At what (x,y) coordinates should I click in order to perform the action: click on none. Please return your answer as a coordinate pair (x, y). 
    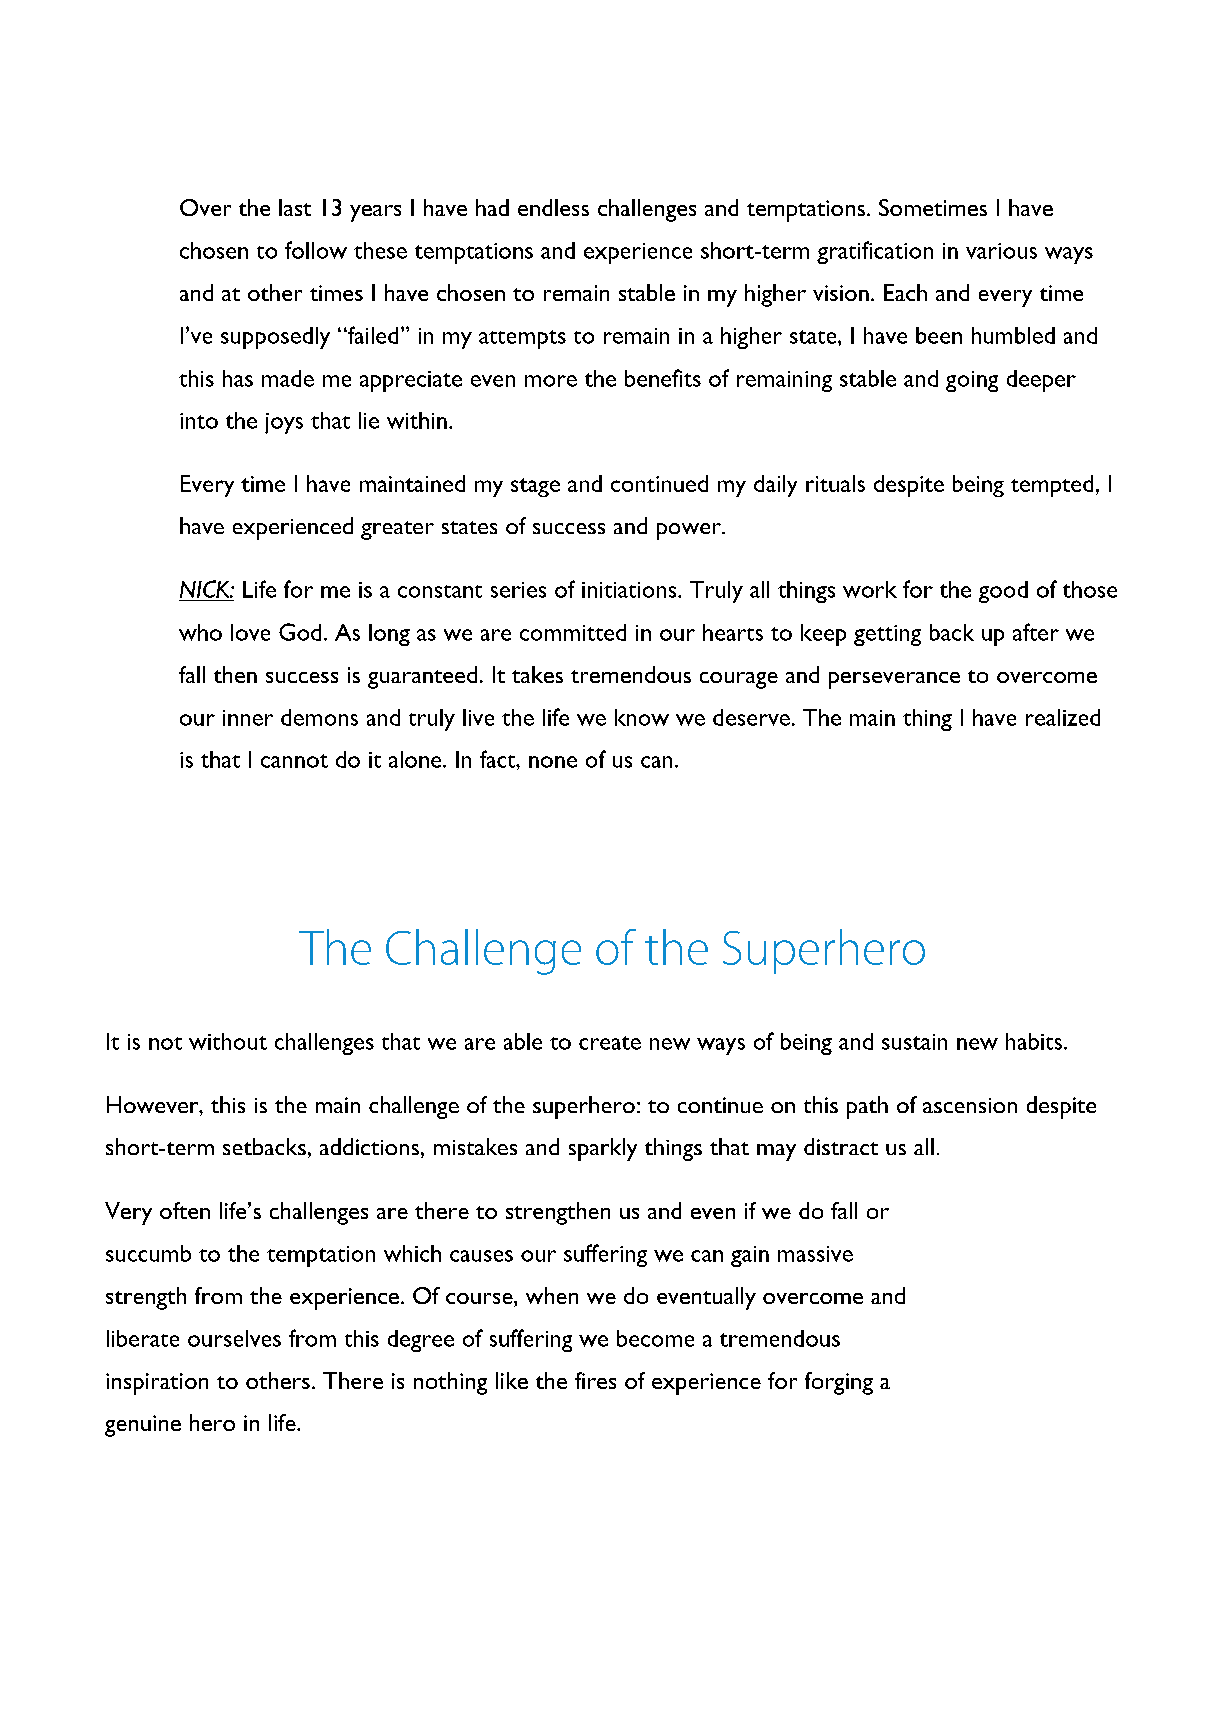
    Looking at the image, I should click on (553, 762).
